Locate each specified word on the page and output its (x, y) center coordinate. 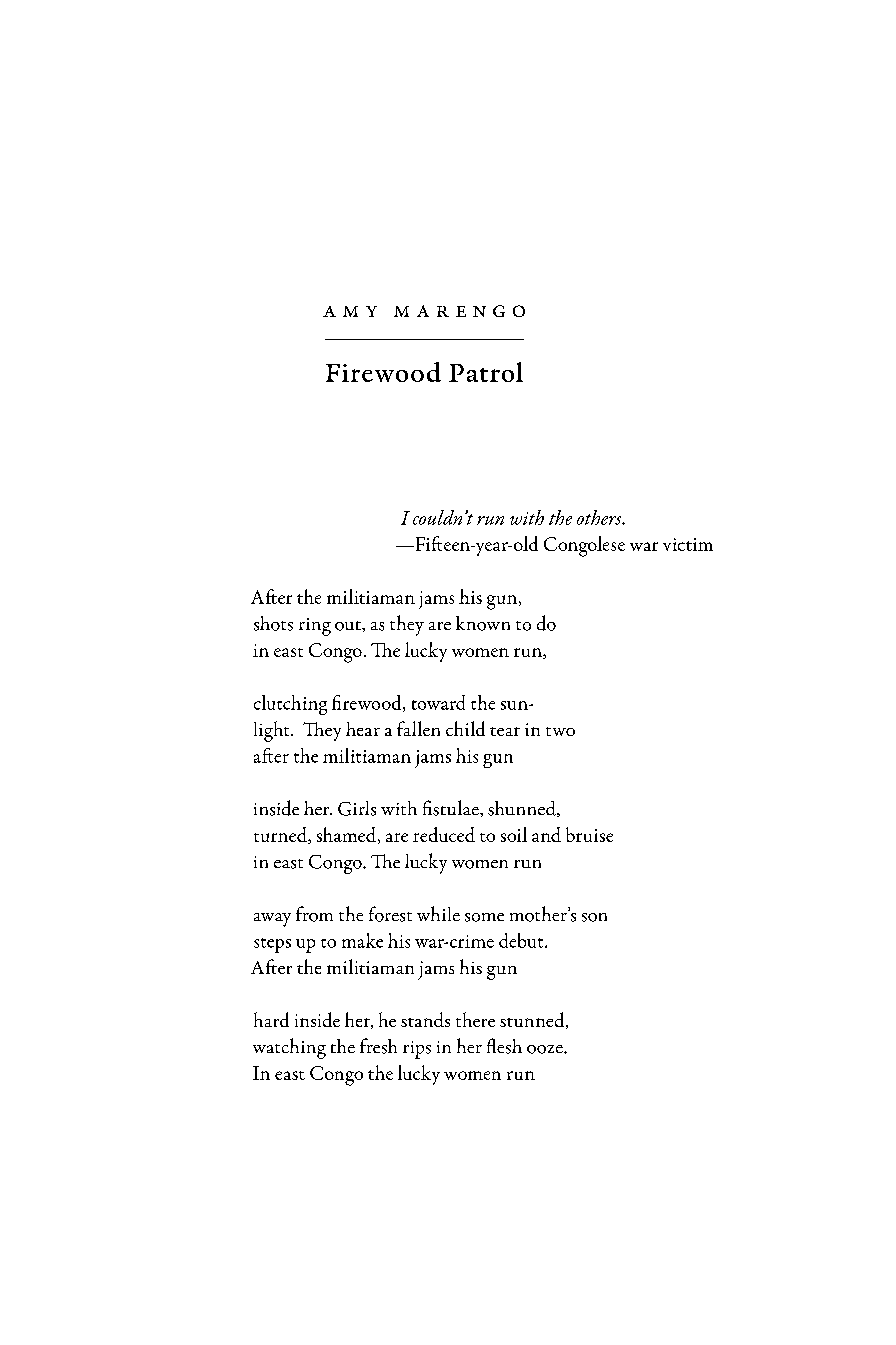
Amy (350, 311)
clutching (290, 705)
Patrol (486, 372)
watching (289, 1048)
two (560, 731)
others (600, 517)
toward (438, 702)
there (475, 1019)
